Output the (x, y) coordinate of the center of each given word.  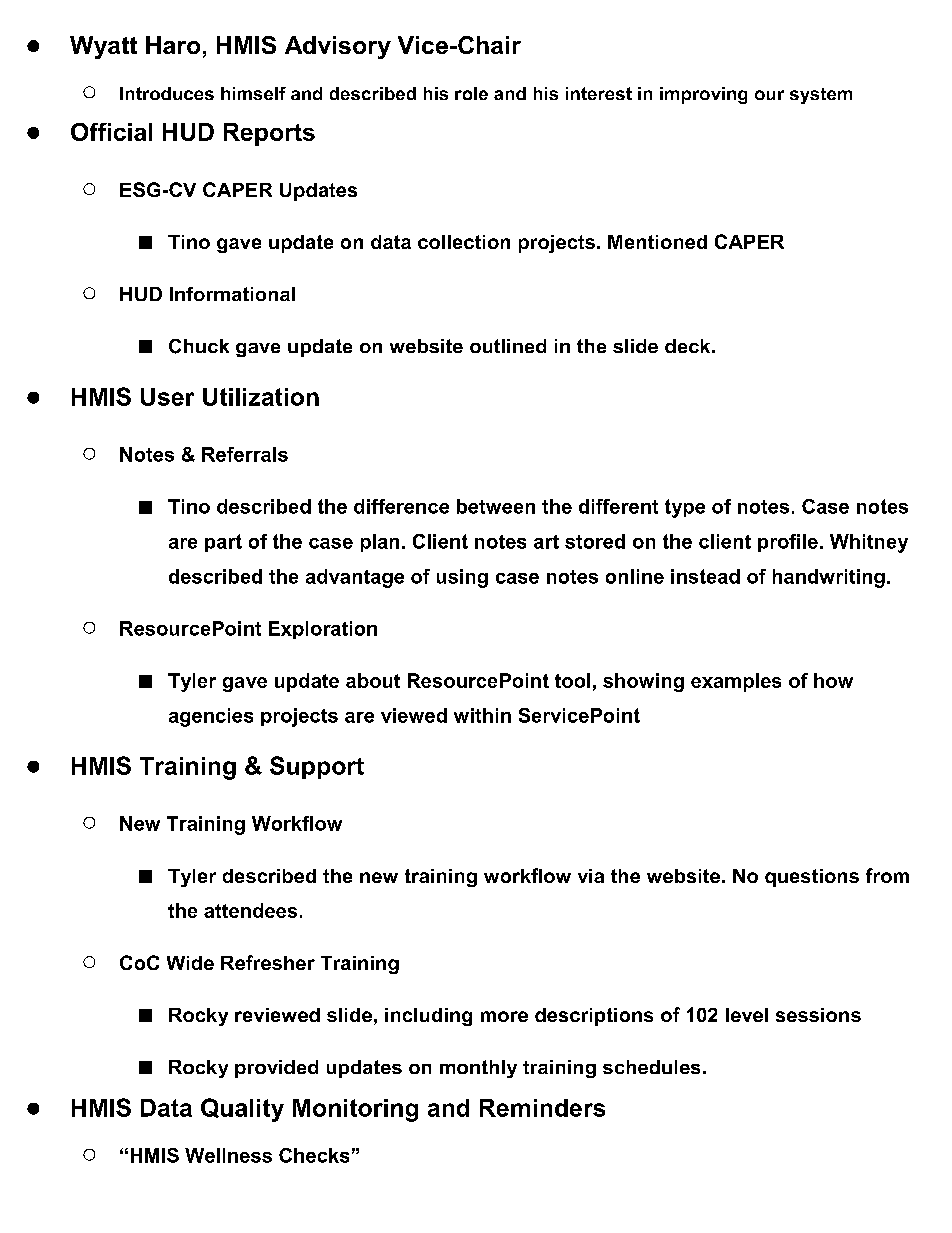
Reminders (542, 1108)
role (471, 93)
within (482, 715)
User (167, 397)
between (496, 506)
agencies (211, 717)
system (821, 96)
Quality (242, 1110)
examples (736, 682)
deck (689, 346)
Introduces (167, 93)
